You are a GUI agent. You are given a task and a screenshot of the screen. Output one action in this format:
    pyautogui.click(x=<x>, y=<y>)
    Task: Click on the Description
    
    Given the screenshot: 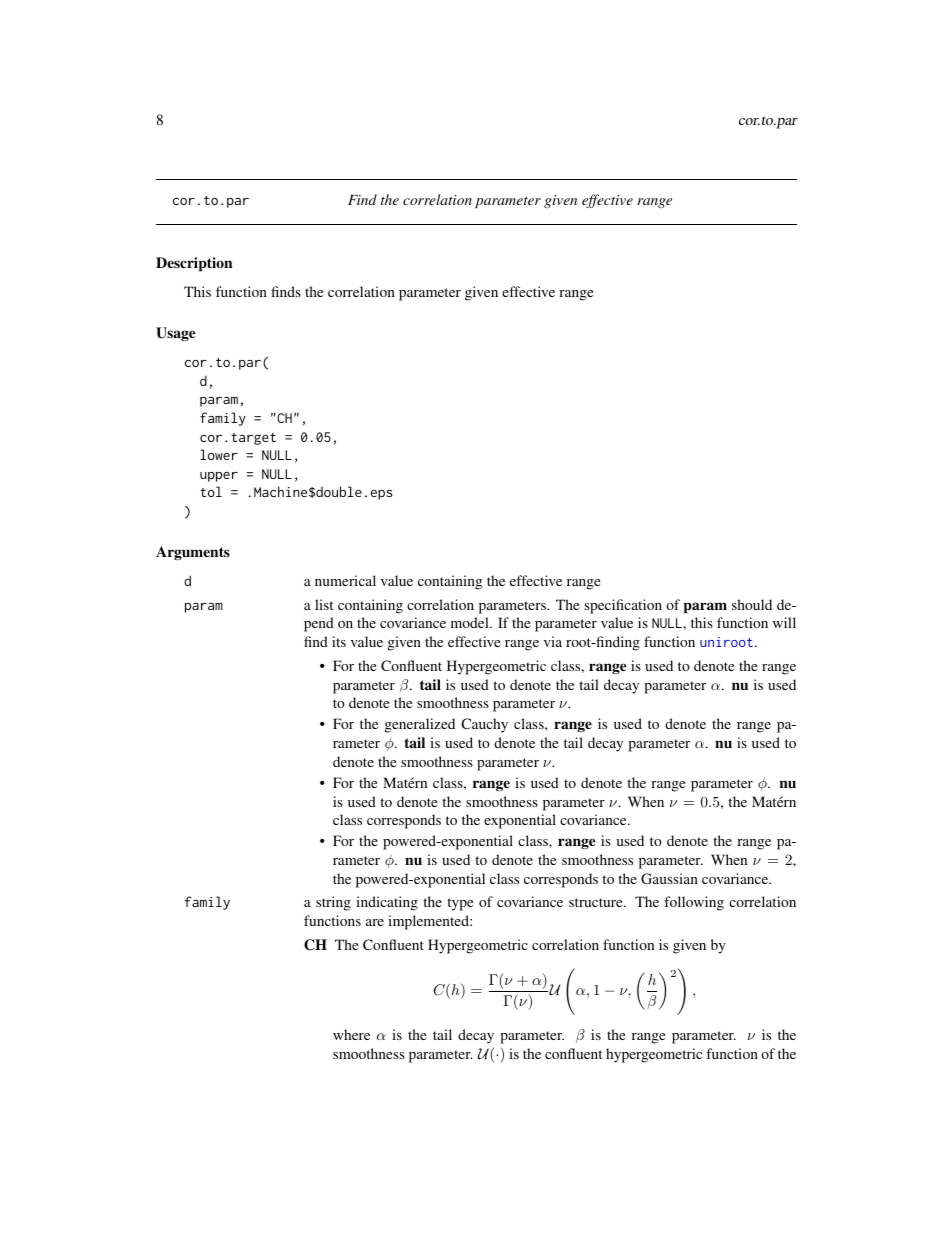 What is the action you would take?
    pyautogui.click(x=194, y=264)
